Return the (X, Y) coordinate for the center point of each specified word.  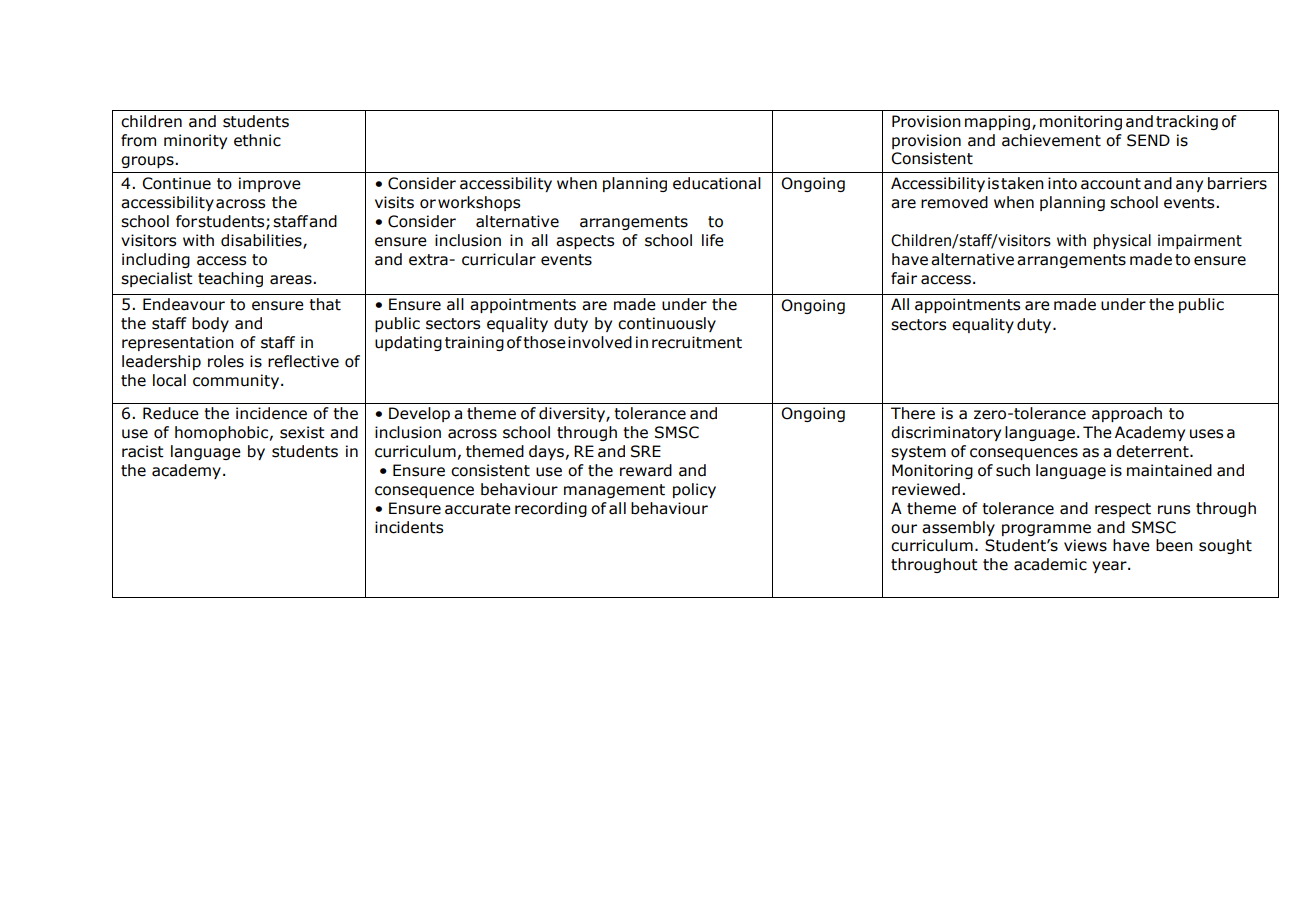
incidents (409, 527)
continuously (667, 324)
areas (292, 280)
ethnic (257, 140)
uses (1206, 434)
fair (904, 278)
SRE (646, 451)
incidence (271, 413)
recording (551, 509)
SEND (1148, 140)
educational (717, 183)
